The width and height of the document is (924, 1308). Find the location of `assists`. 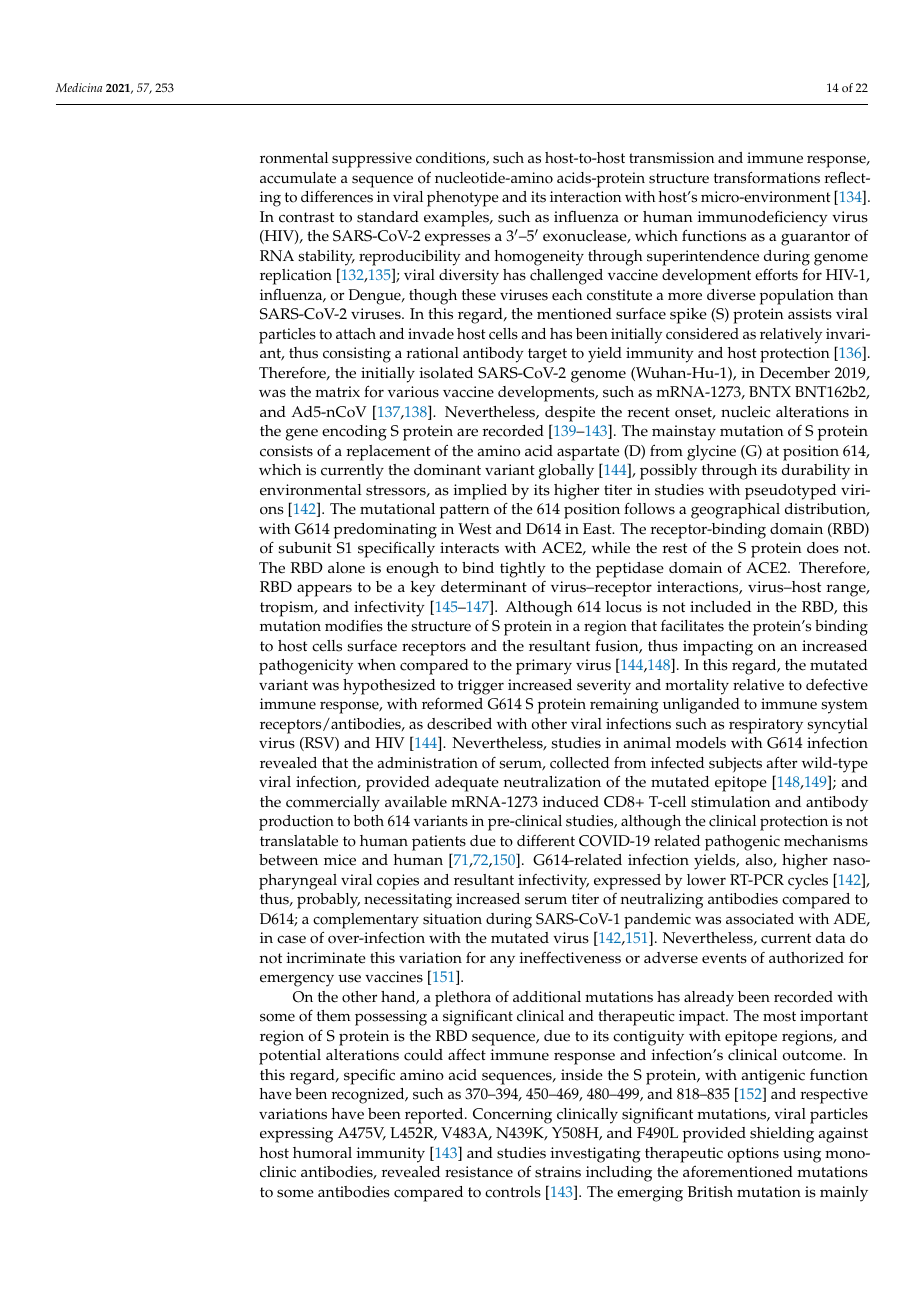

assists is located at coordinates (810, 314).
